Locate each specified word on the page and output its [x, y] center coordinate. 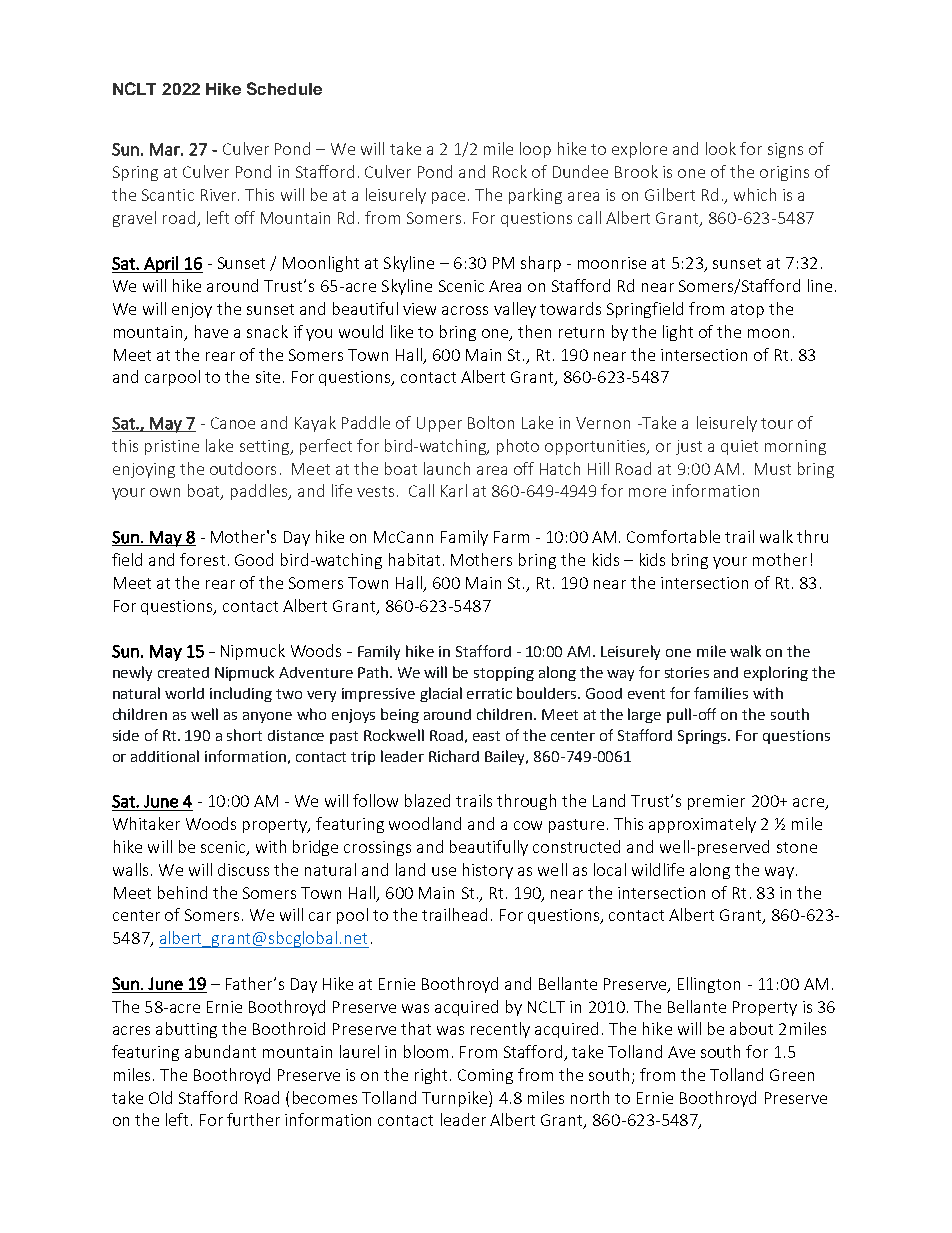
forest [202, 559]
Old [160, 1097]
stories [687, 672]
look [721, 148]
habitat [414, 559]
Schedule [284, 88]
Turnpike [456, 1099]
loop [535, 150]
